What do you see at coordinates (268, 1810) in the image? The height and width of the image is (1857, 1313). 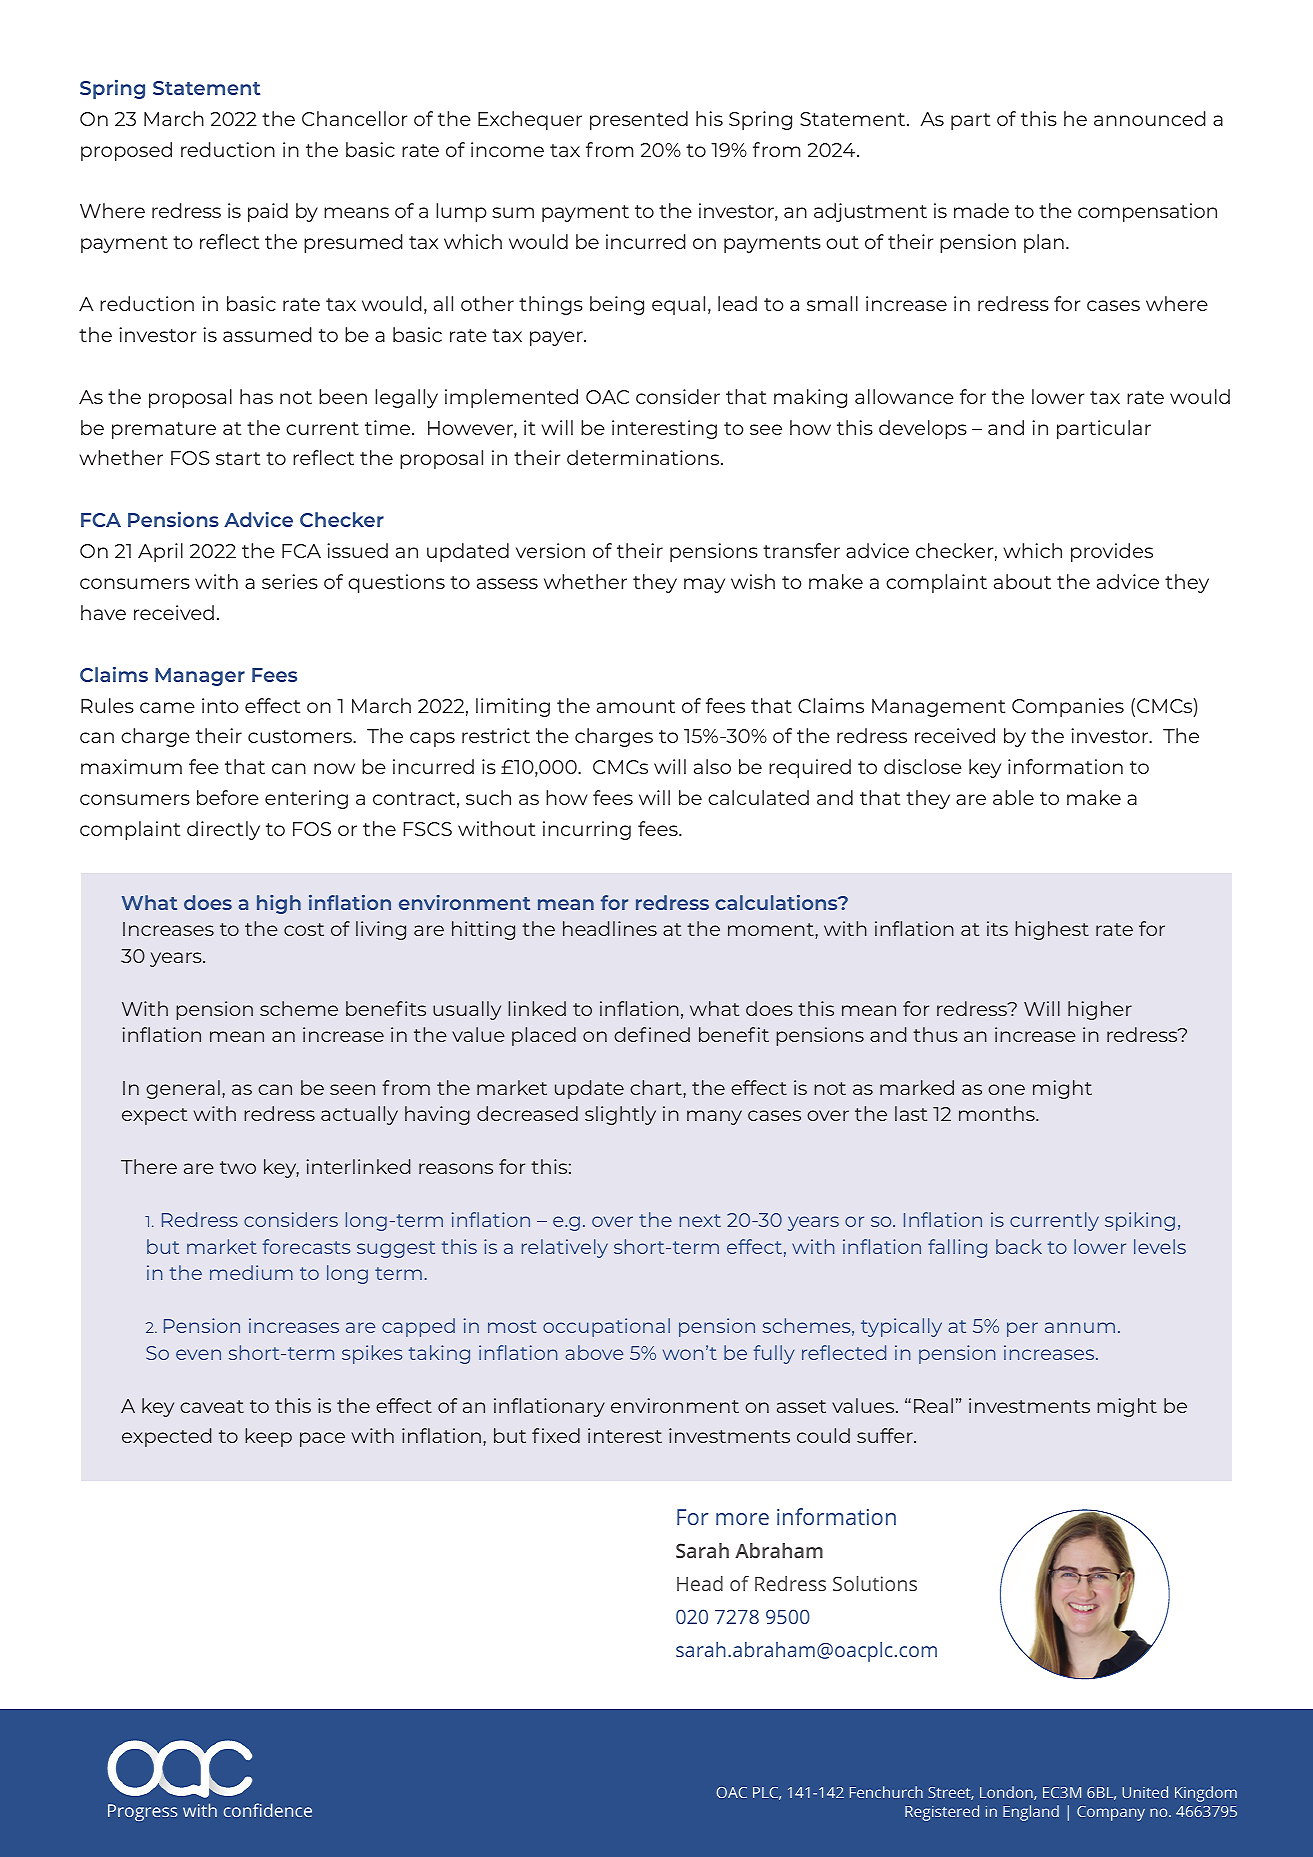 I see `confidence` at bounding box center [268, 1810].
